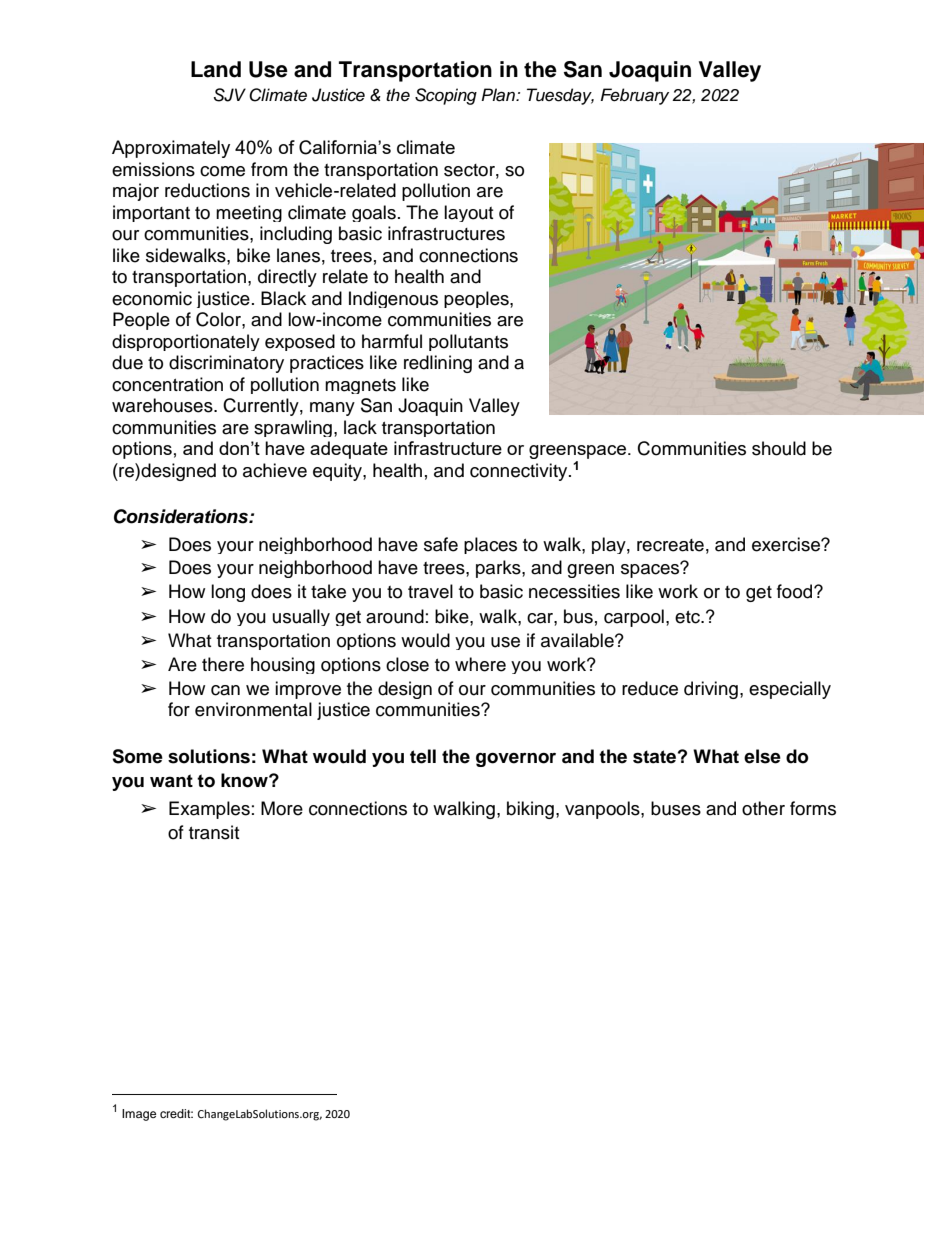 The height and width of the screenshot is (1233, 952). Describe the element at coordinates (228, 593) in the screenshot. I see `long` at that location.
